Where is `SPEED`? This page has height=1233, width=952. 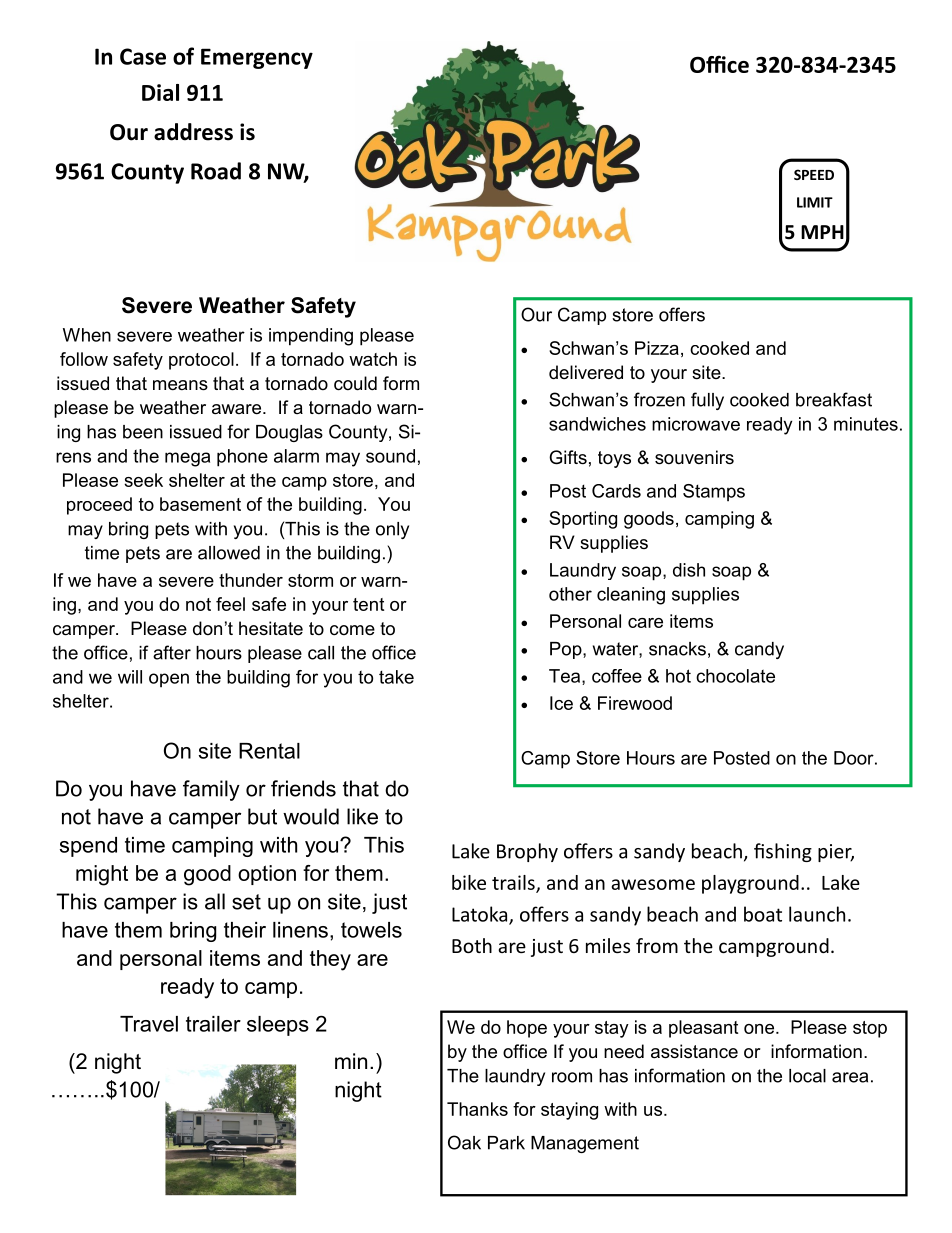 SPEED is located at coordinates (814, 174).
